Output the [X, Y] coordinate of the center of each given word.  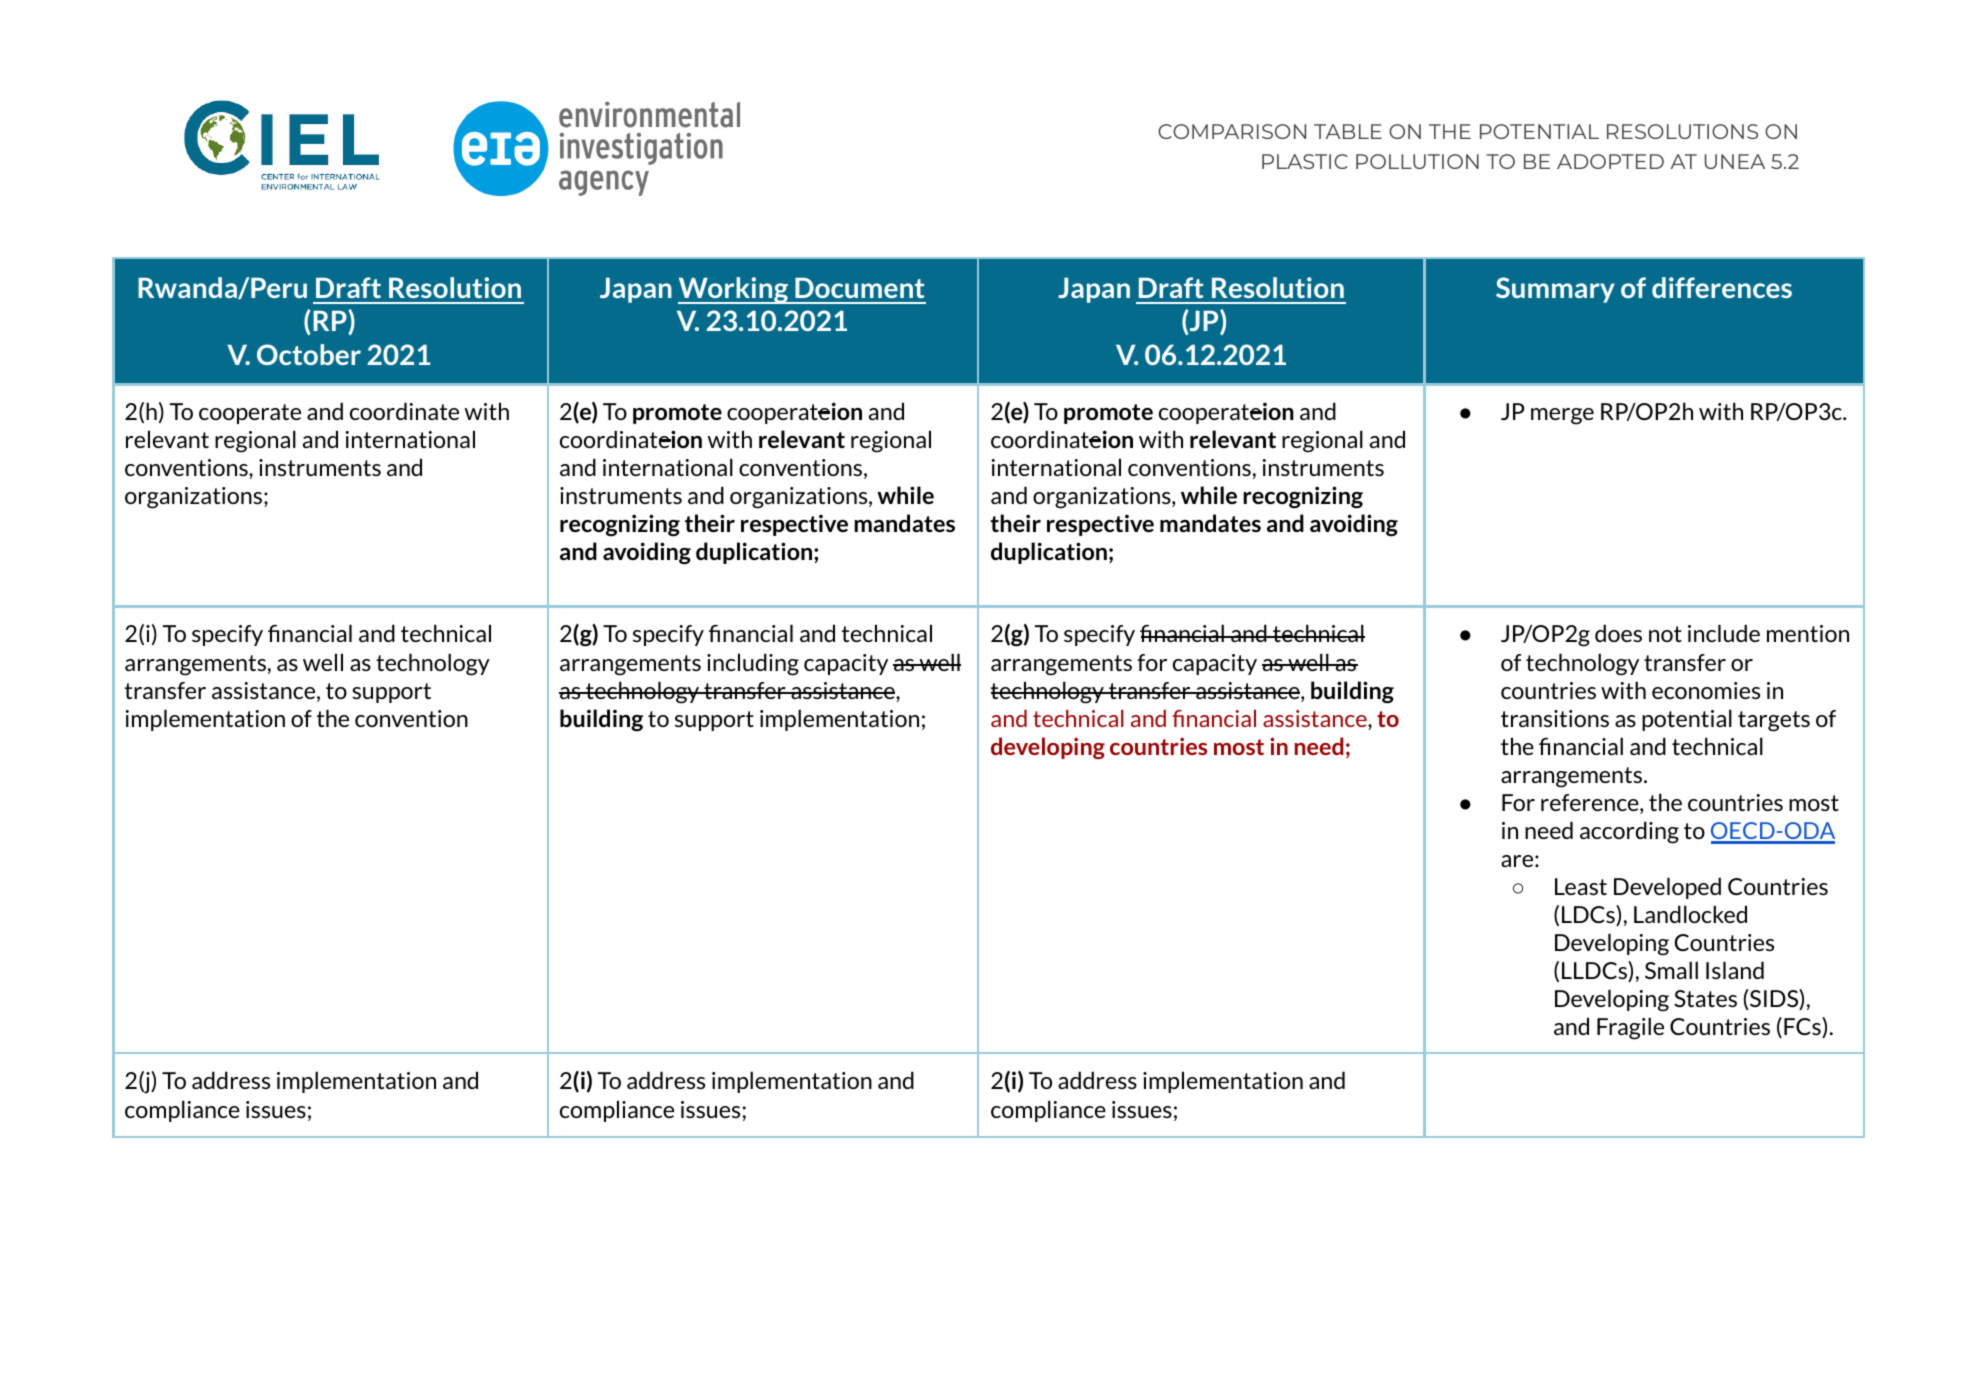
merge [1562, 416]
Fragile [1630, 1028]
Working [734, 290]
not [1665, 634]
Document [860, 288]
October [309, 354]
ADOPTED [1610, 161]
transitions [1555, 718]
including [753, 664]
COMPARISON [1232, 131]
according [1629, 832]
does [1618, 633]
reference [1591, 804]
